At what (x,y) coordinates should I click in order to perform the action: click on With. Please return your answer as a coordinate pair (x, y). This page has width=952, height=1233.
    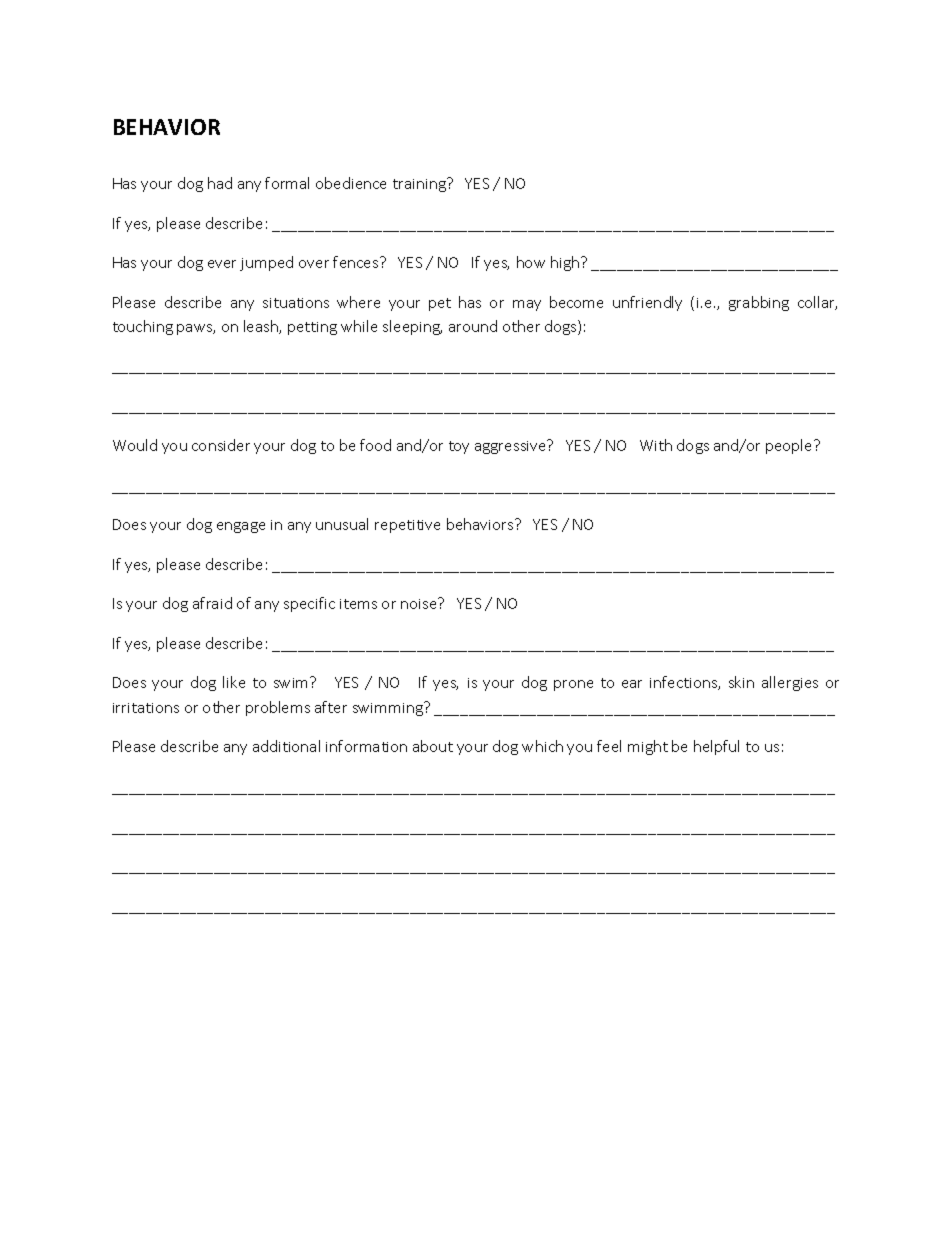
    Looking at the image, I should click on (656, 445).
